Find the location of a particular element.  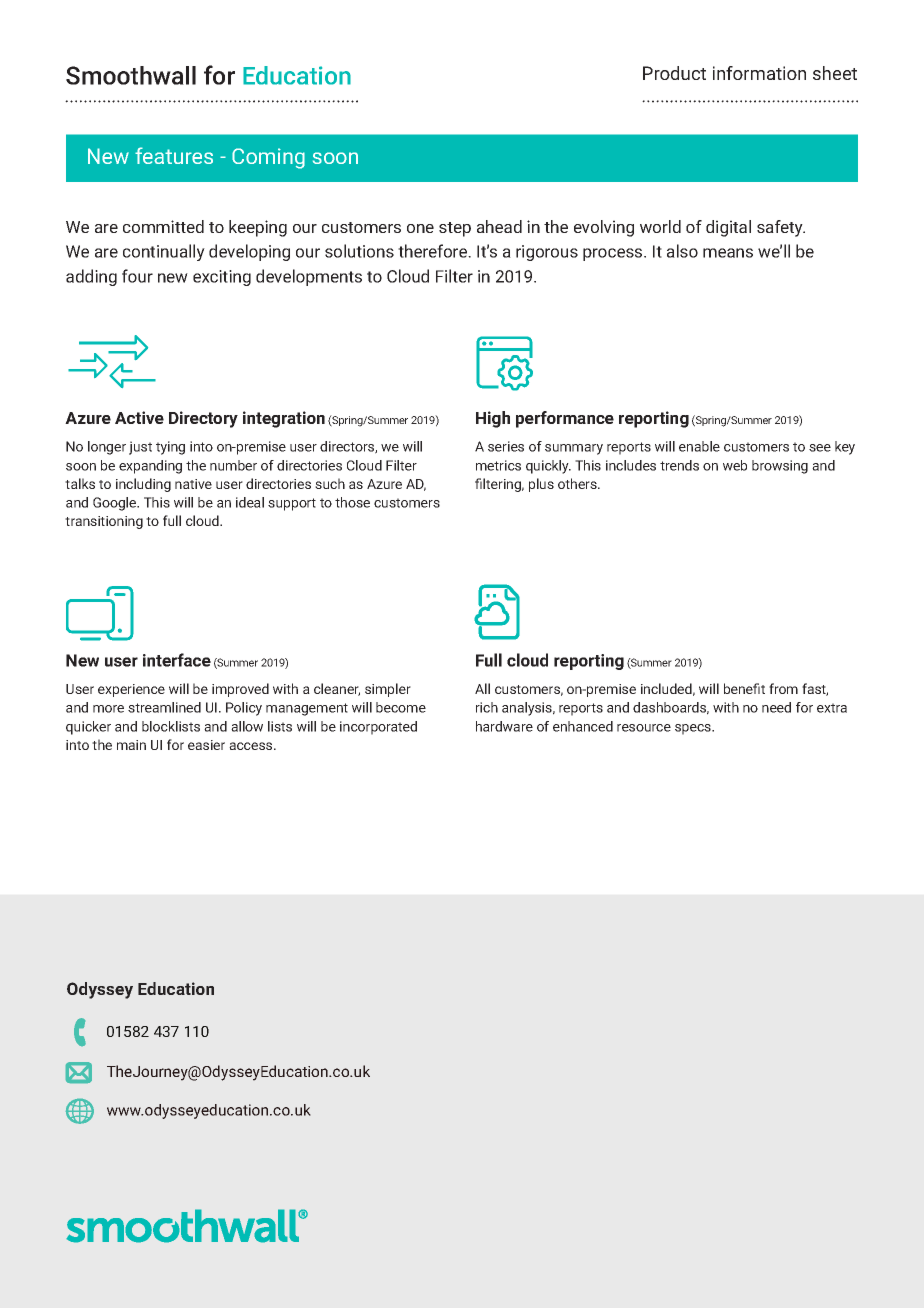

enable is located at coordinates (699, 446).
